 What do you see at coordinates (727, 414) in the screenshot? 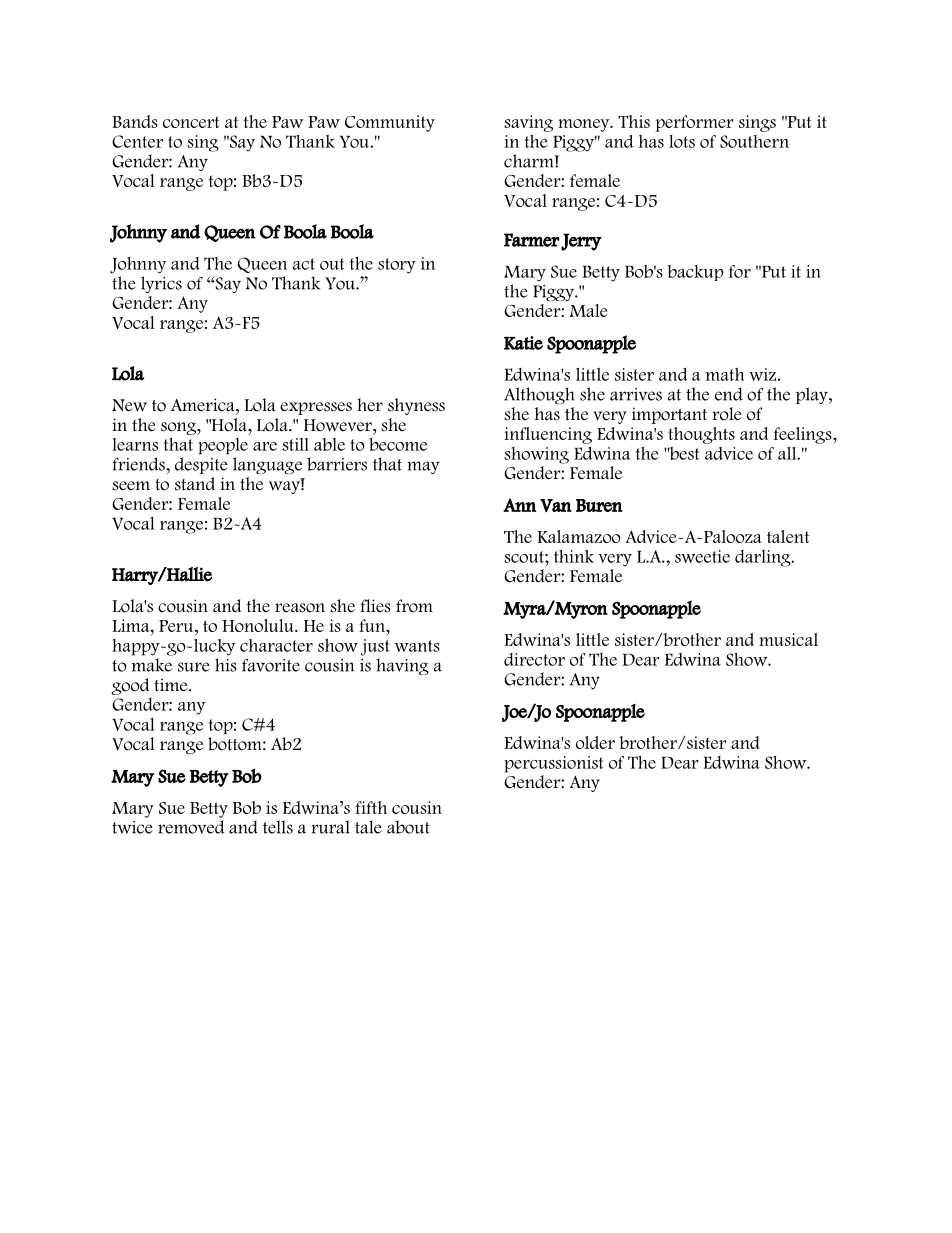
I see `role` at bounding box center [727, 414].
